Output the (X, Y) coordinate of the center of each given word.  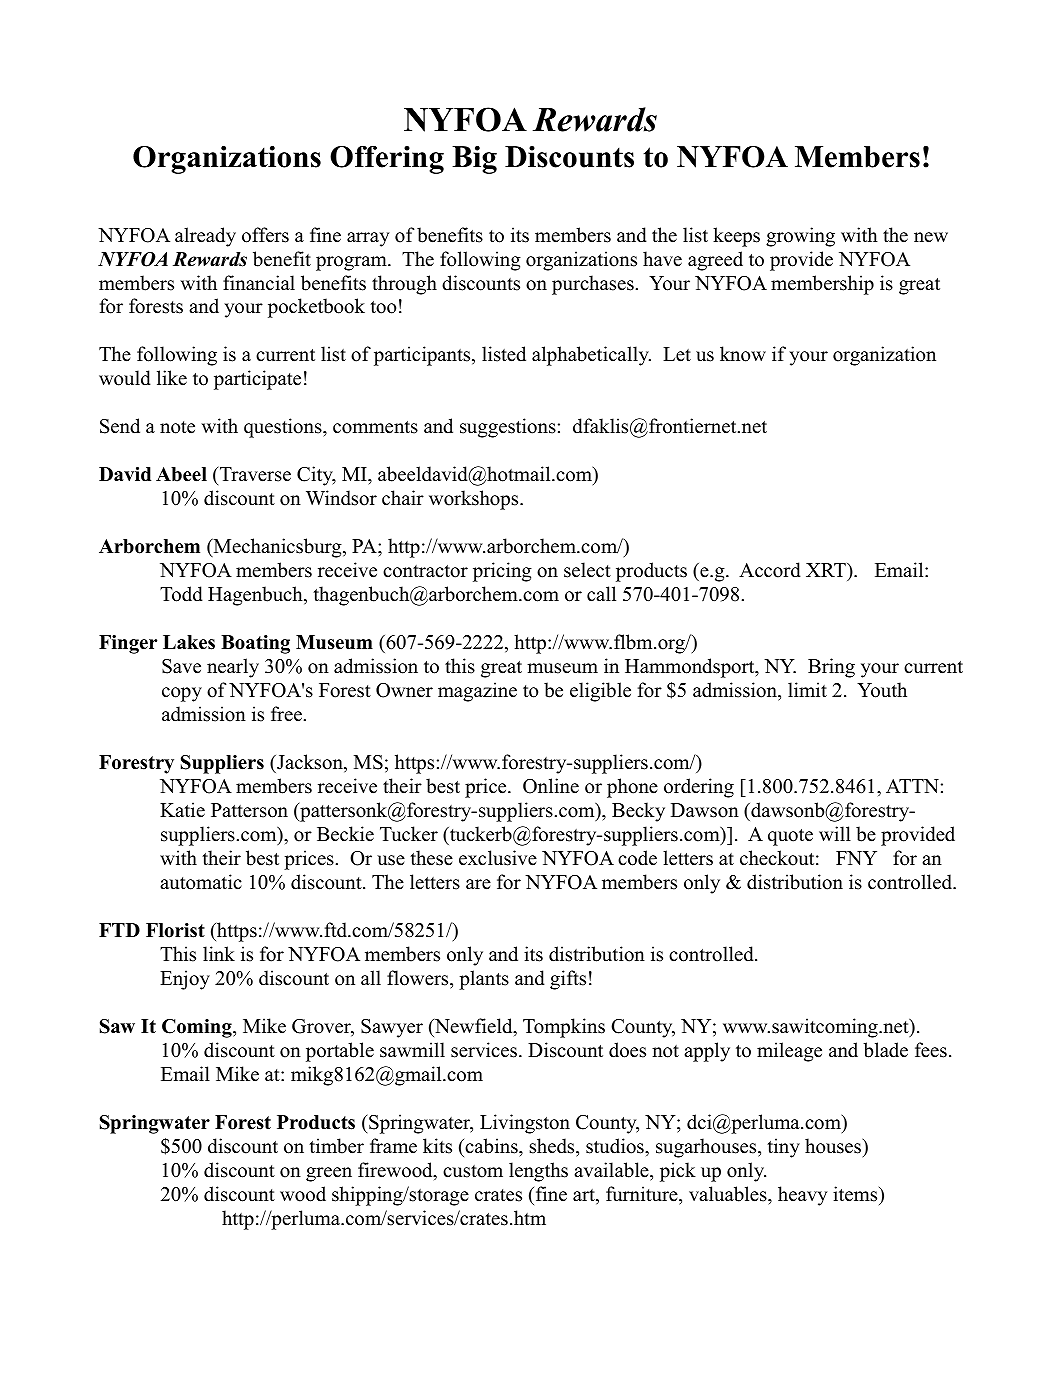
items (856, 1194)
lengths (538, 1172)
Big (474, 160)
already (205, 237)
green (329, 1174)
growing (800, 237)
